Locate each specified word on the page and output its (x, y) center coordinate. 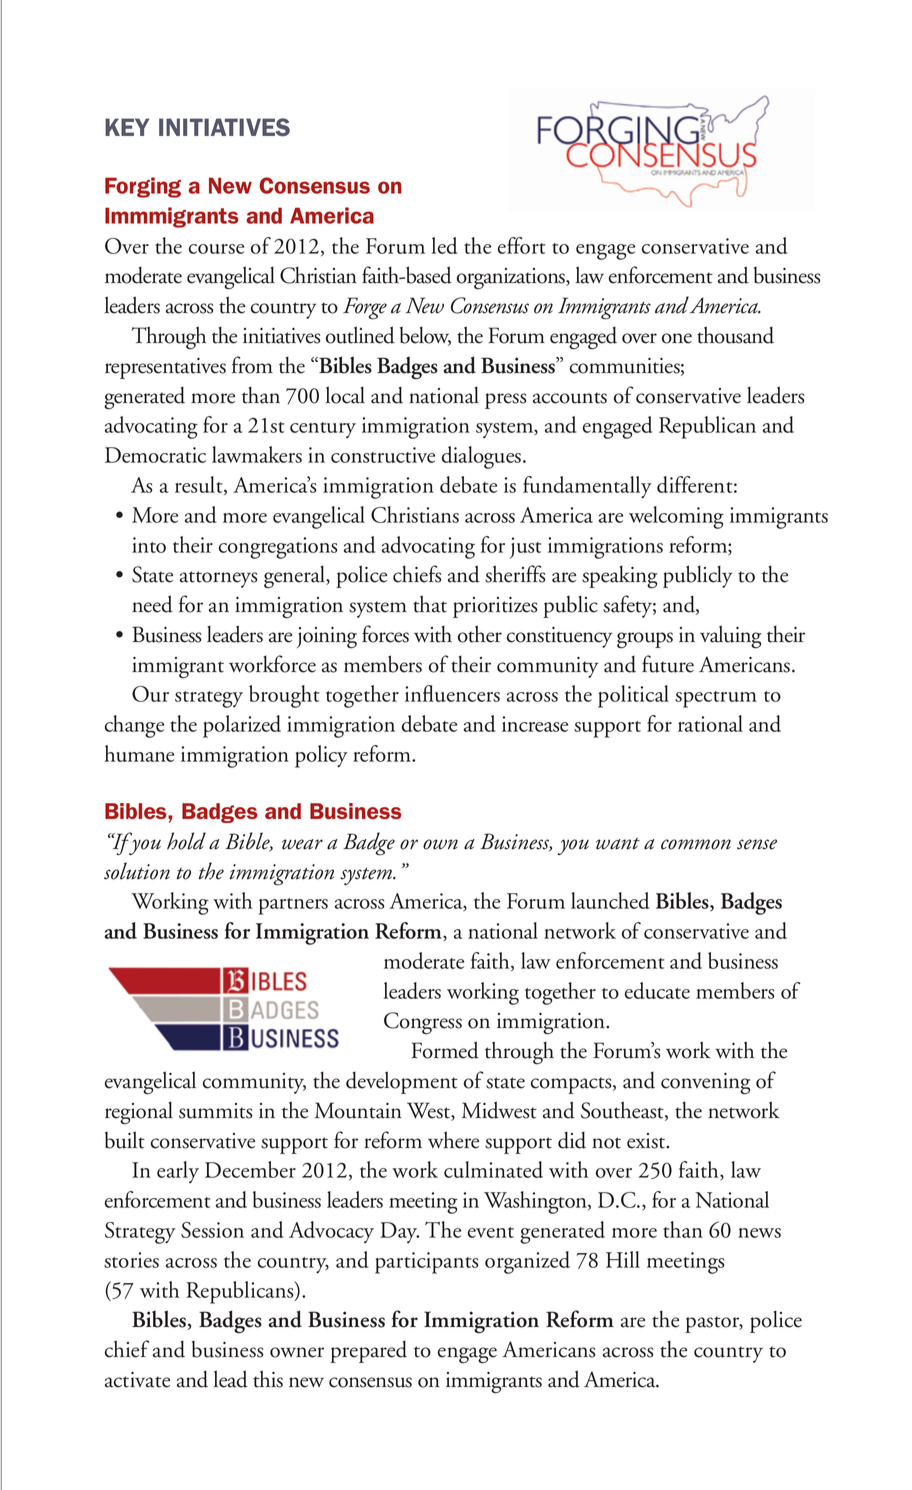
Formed (445, 1050)
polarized (242, 726)
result (200, 485)
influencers (452, 693)
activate (137, 1380)
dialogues (483, 457)
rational (710, 723)
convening (706, 1084)
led (444, 245)
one (677, 338)
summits (216, 1111)
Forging (143, 187)
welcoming (676, 517)
